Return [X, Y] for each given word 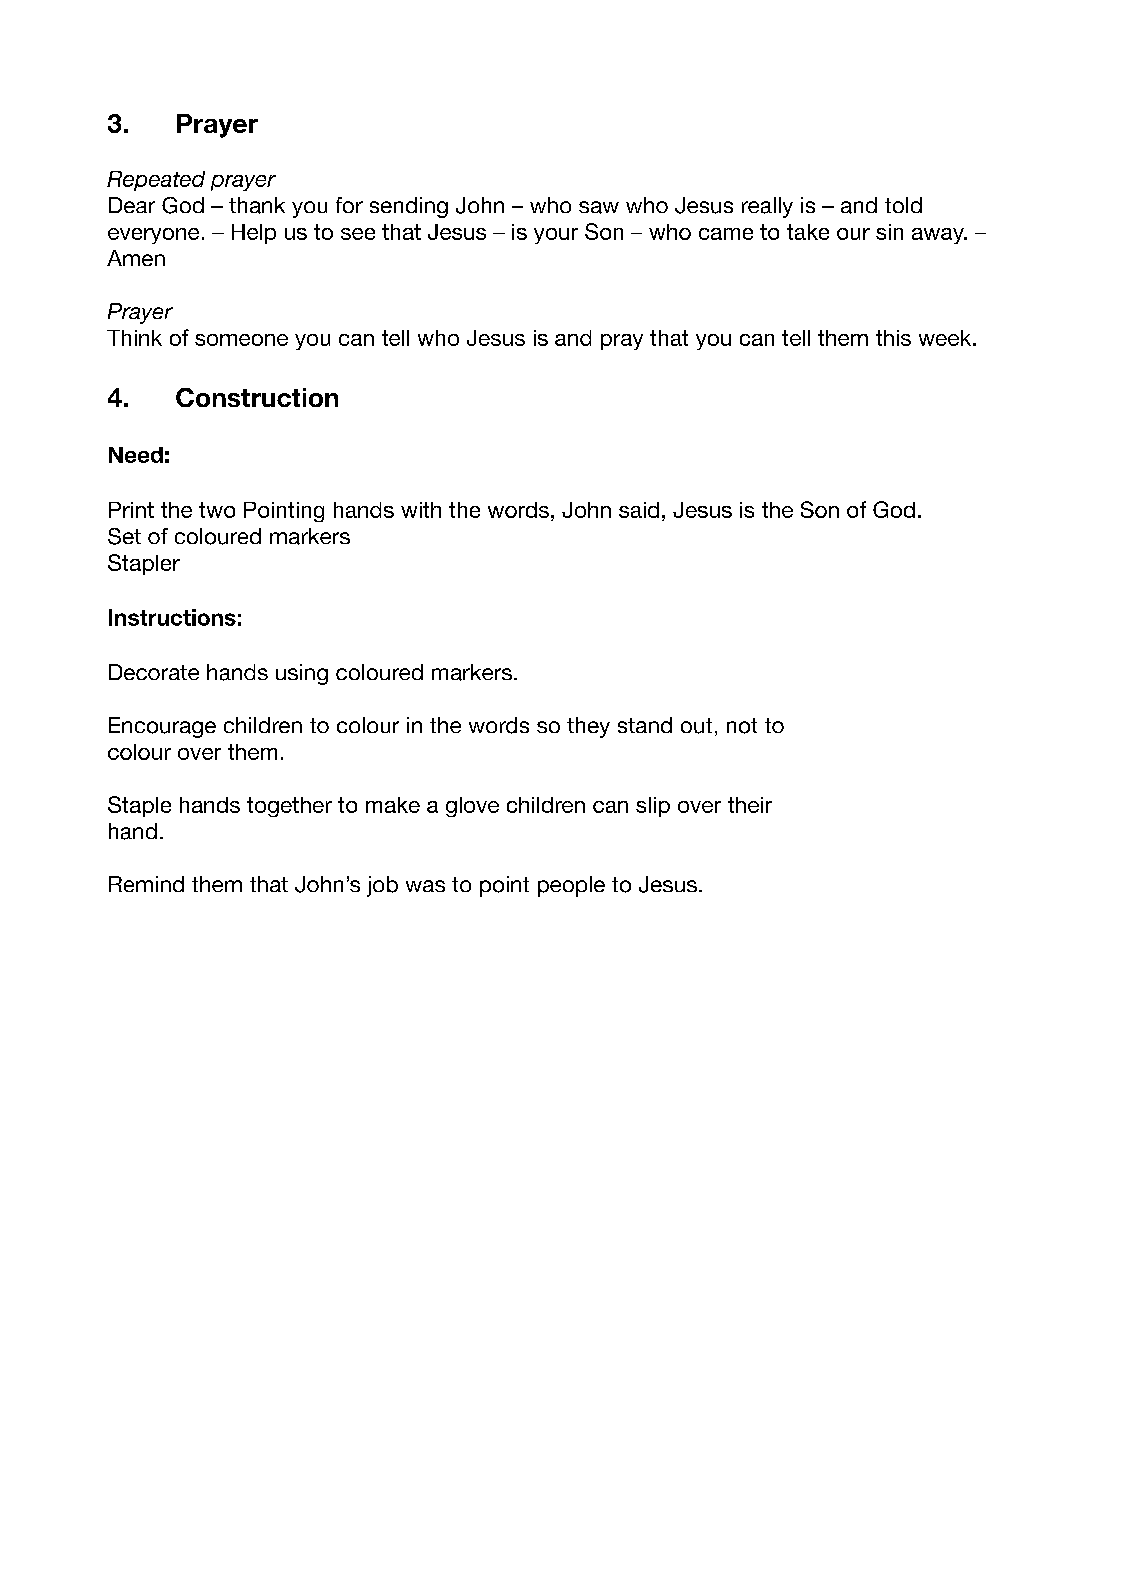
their [750, 805]
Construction [257, 397]
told [903, 205]
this [893, 338]
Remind [146, 884]
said [639, 510]
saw [599, 207]
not [742, 726]
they [588, 727]
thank [257, 205]
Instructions [172, 617]
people [571, 886]
